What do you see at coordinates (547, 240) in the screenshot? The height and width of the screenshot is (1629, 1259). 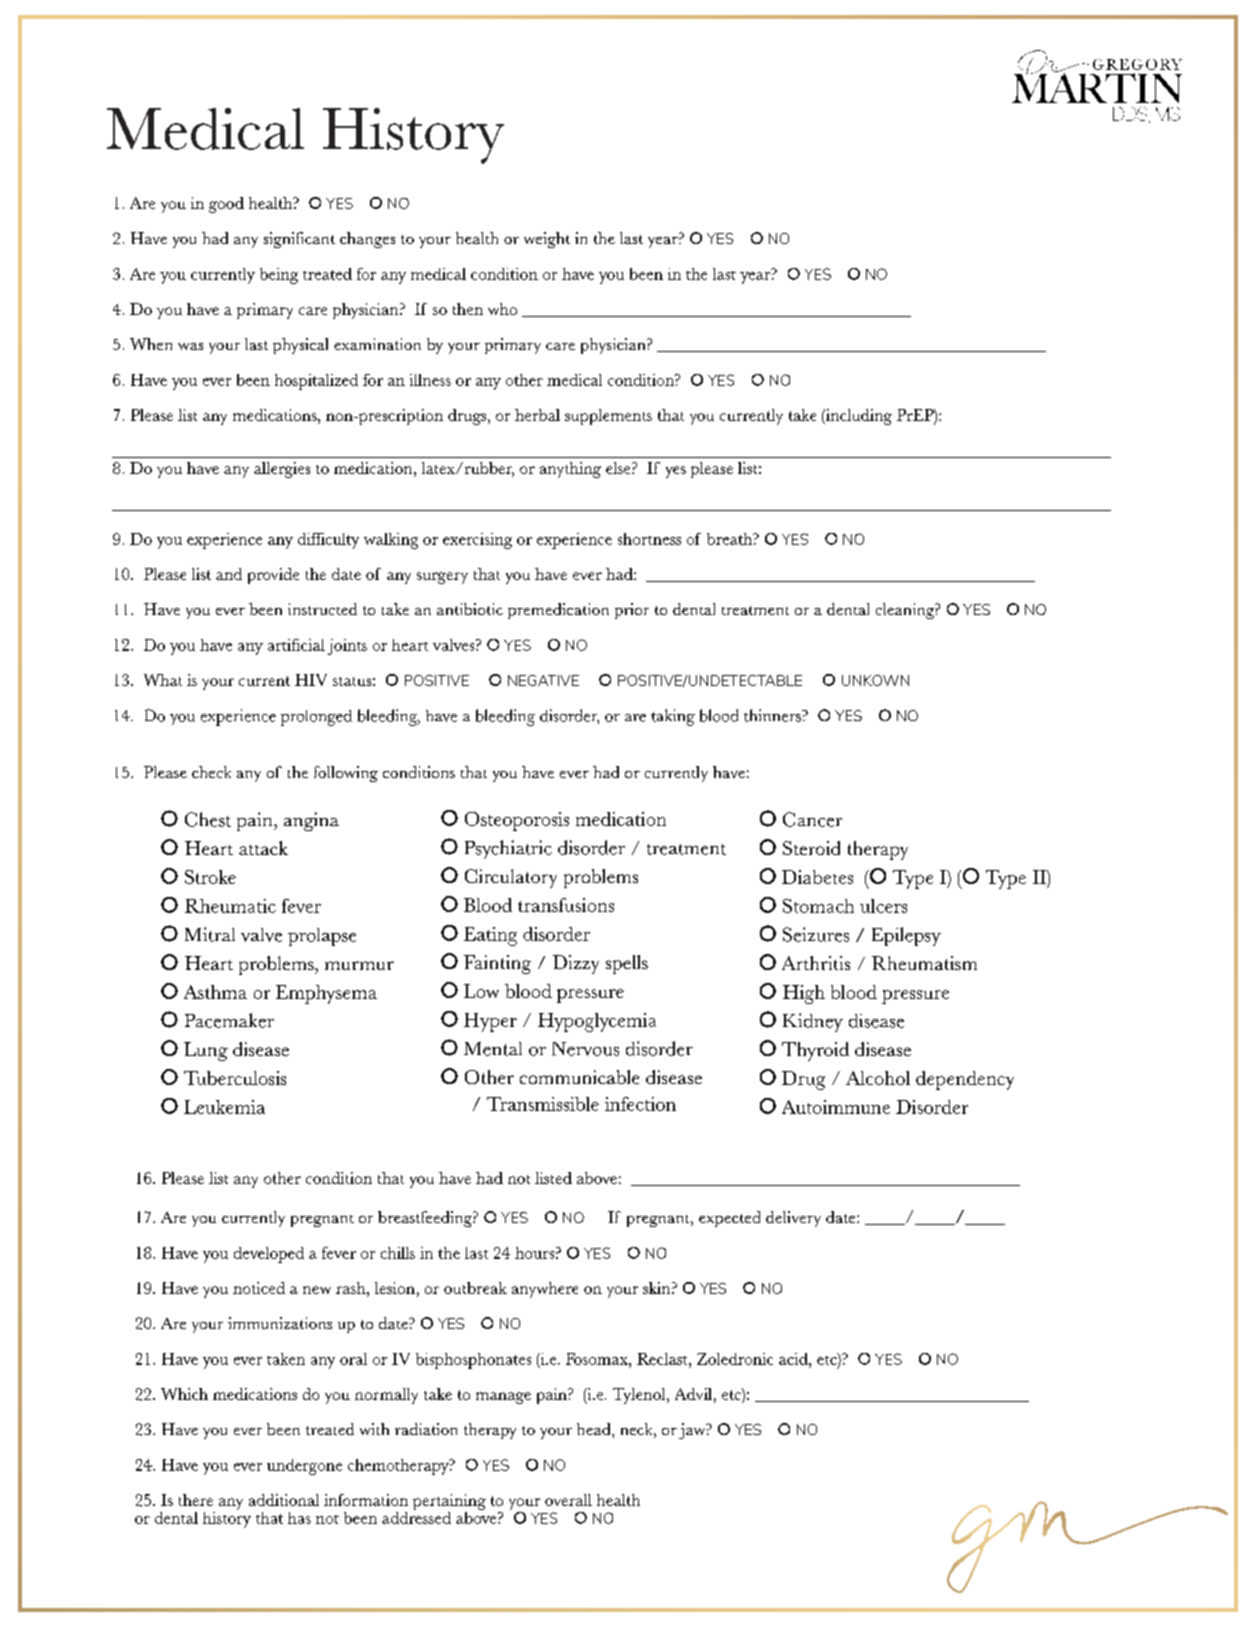 I see `weight` at bounding box center [547, 240].
